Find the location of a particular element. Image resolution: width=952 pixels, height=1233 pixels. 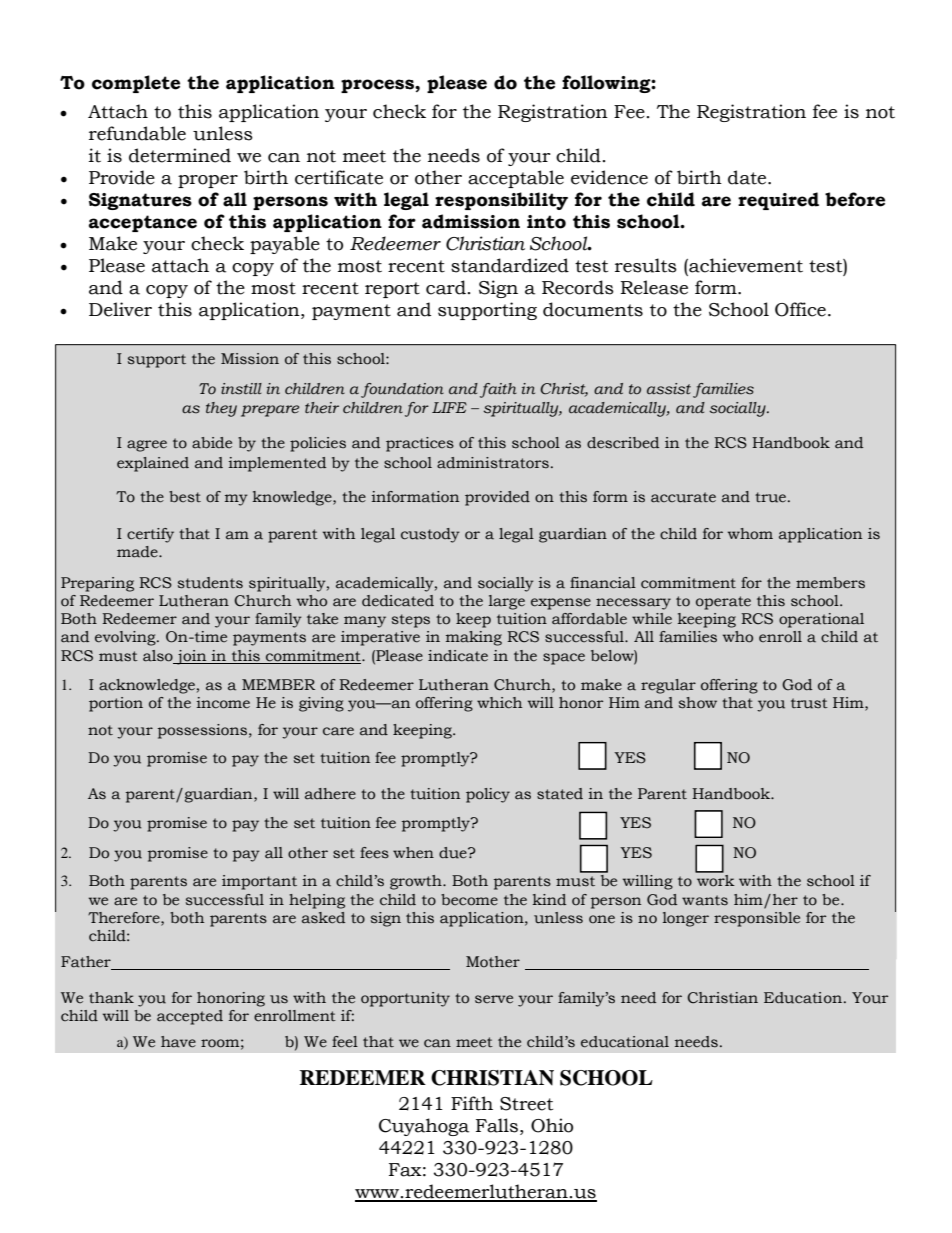

income is located at coordinates (223, 703).
